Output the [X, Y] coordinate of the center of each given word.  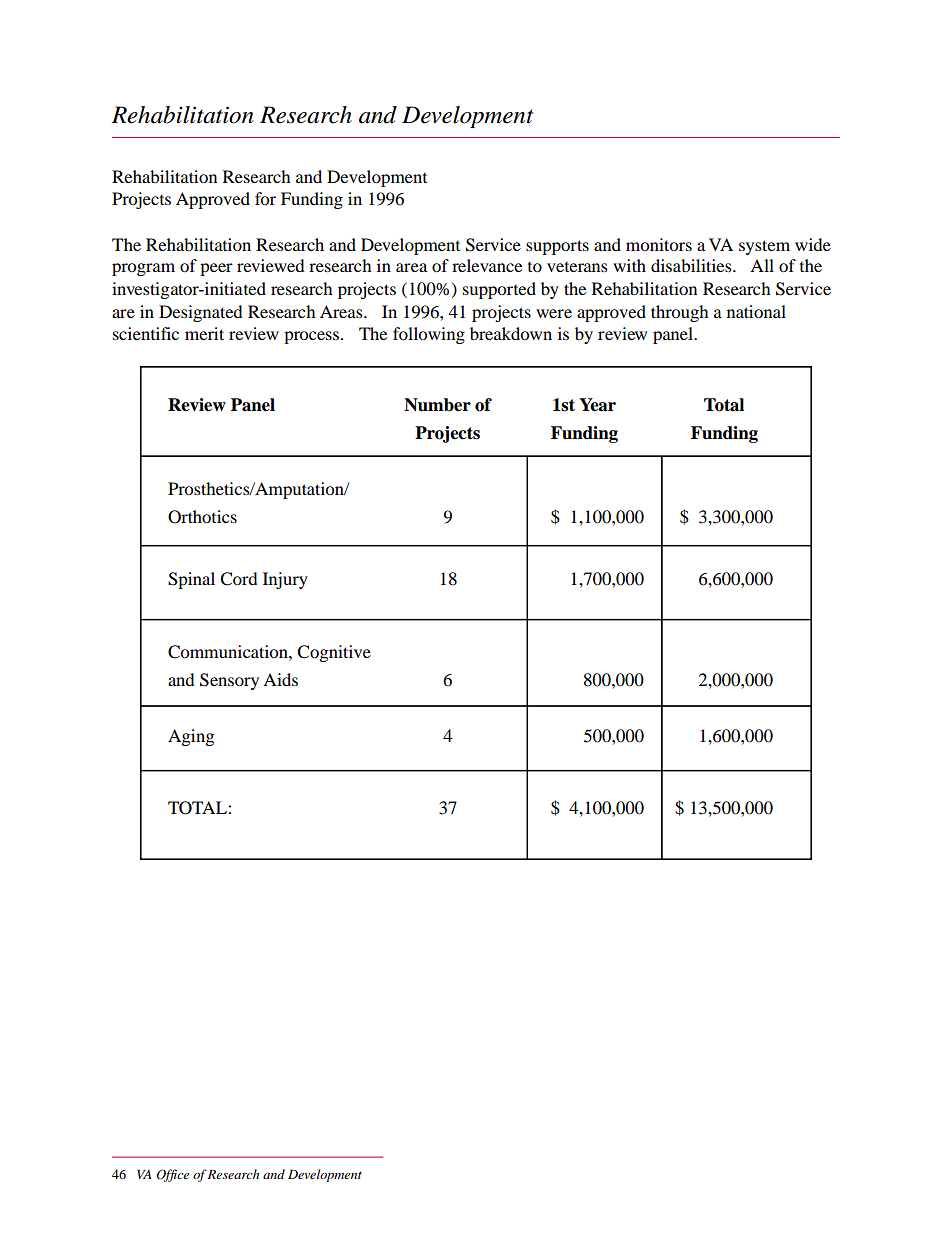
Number [437, 405]
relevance [487, 265]
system [764, 247]
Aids [280, 679]
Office [172, 1175]
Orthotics [202, 517]
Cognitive [334, 653]
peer [216, 269]
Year [597, 405]
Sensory [229, 681]
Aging [191, 737]
